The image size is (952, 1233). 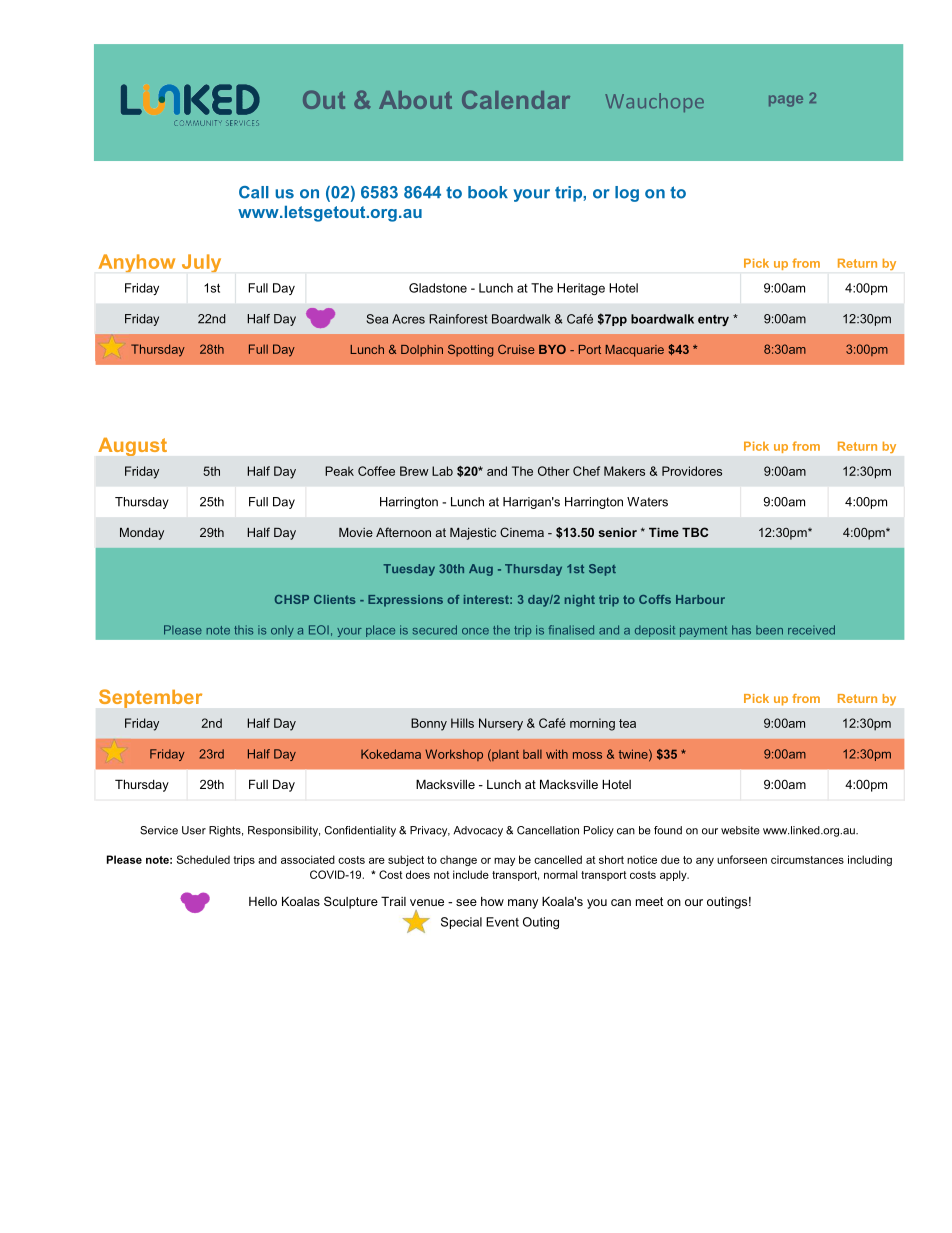 I want to click on About, so click(x=415, y=100).
